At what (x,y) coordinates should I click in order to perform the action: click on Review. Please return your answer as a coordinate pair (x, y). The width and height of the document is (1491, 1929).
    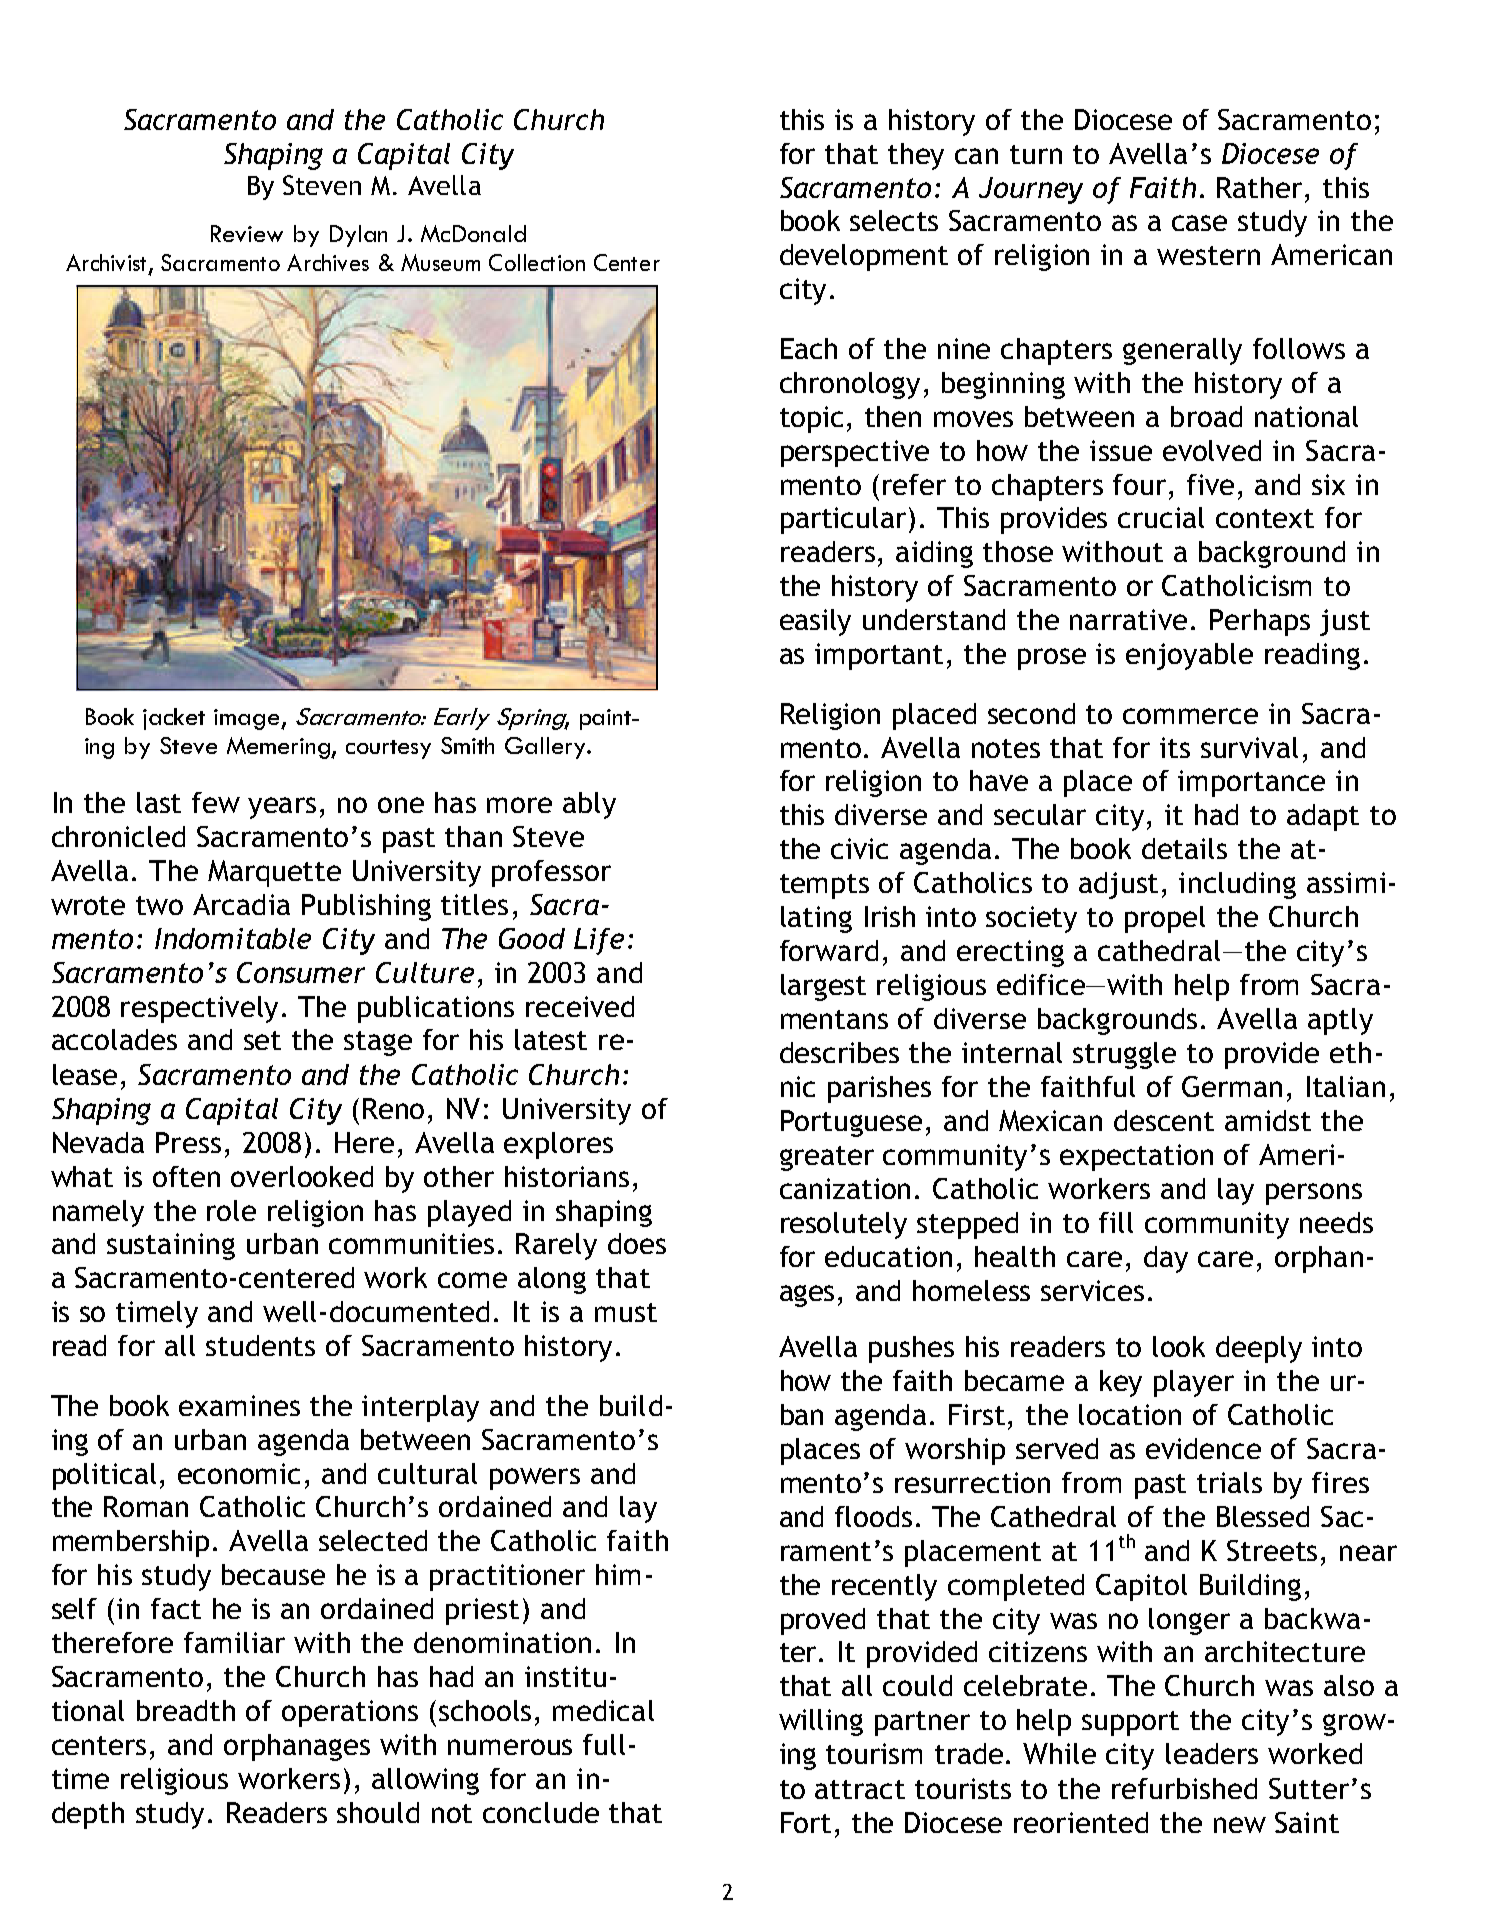
    Looking at the image, I should click on (247, 233).
